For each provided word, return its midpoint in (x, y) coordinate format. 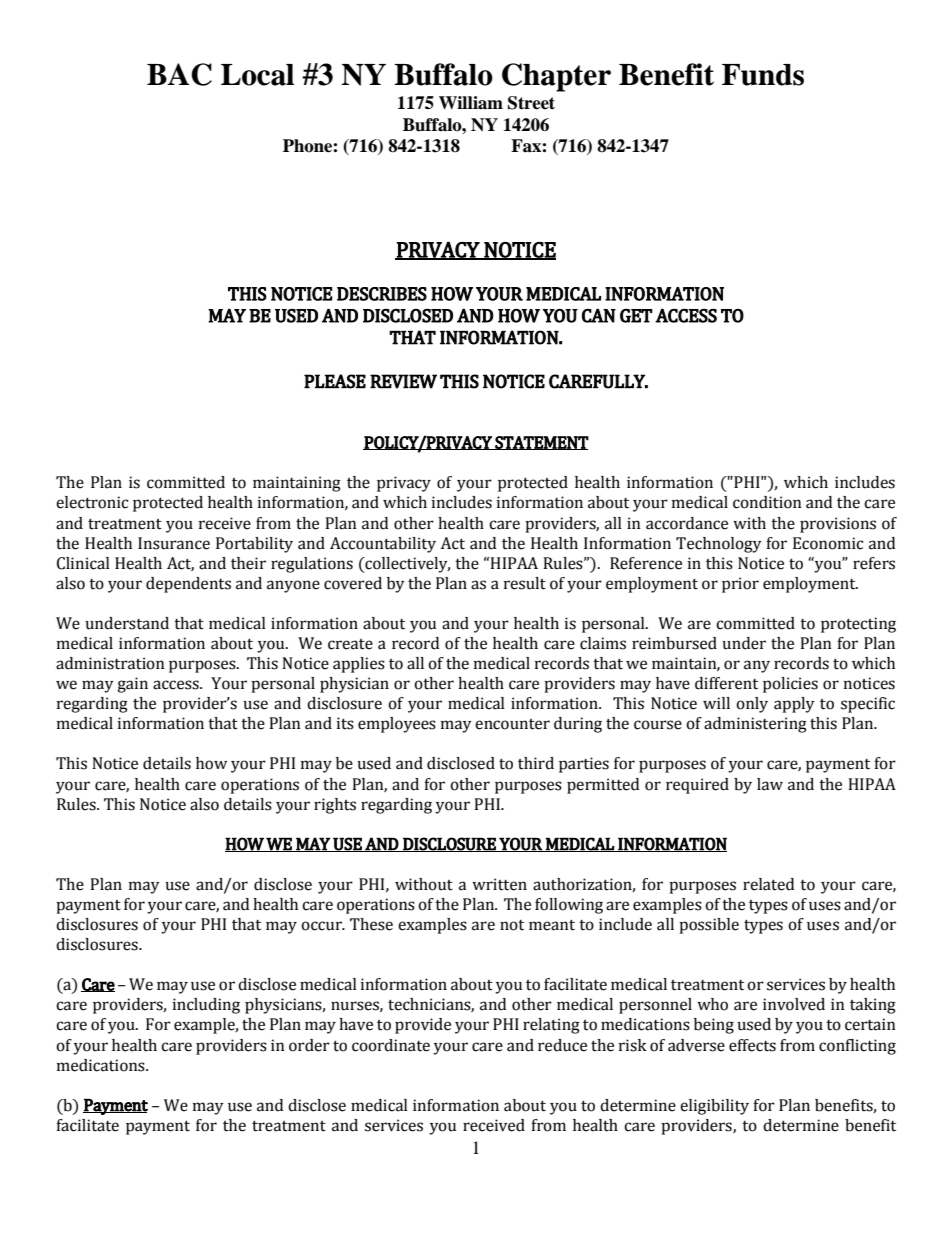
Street (531, 103)
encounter (512, 724)
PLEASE (335, 381)
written (499, 884)
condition (767, 502)
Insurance (174, 543)
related (768, 884)
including (206, 1006)
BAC (179, 74)
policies (790, 685)
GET (636, 316)
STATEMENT (541, 443)
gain (132, 685)
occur (322, 926)
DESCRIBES (382, 294)
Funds (763, 75)
